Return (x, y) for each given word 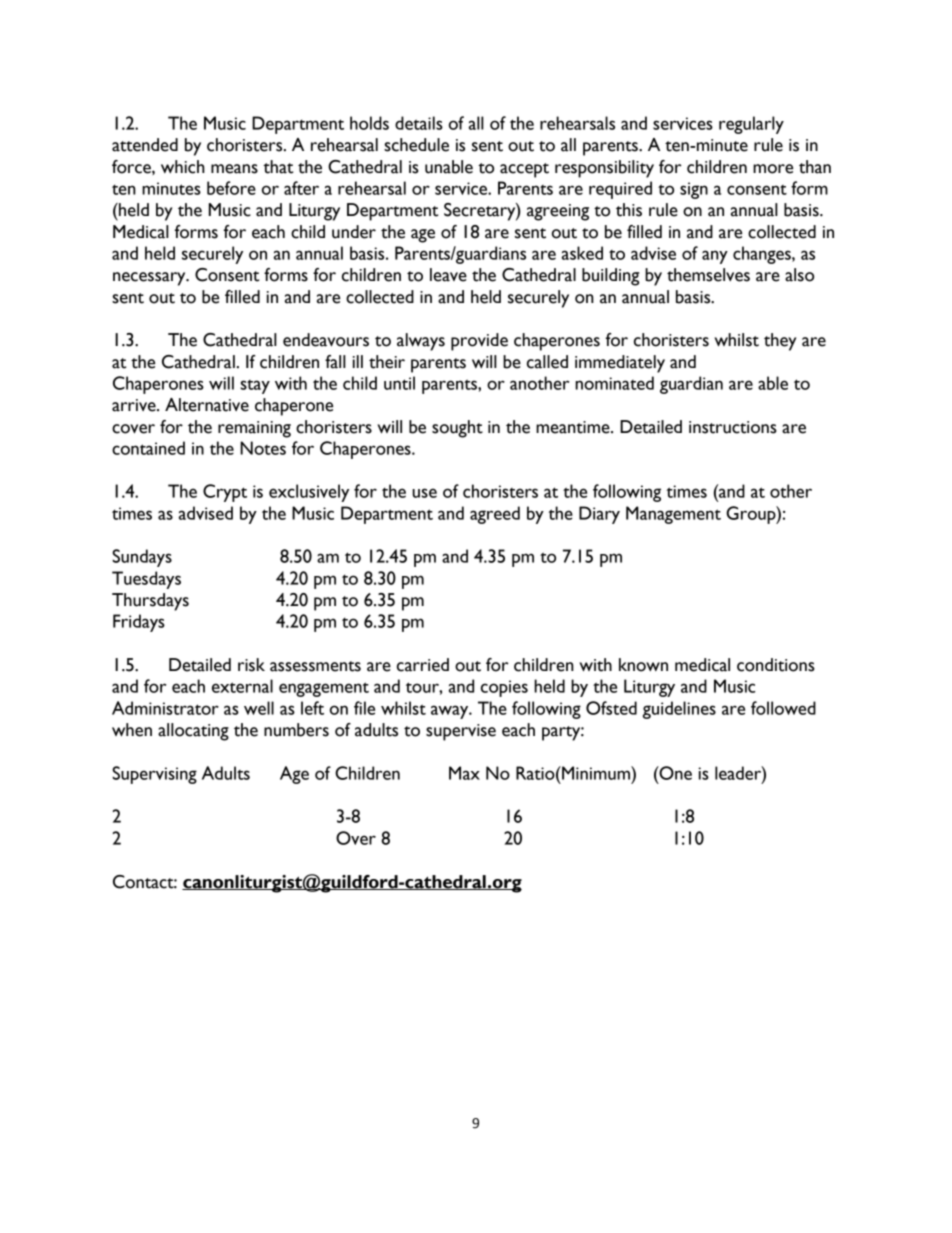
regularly (751, 125)
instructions (733, 427)
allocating (193, 732)
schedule (416, 145)
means (234, 169)
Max (464, 773)
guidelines (679, 710)
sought (457, 429)
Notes (263, 448)
